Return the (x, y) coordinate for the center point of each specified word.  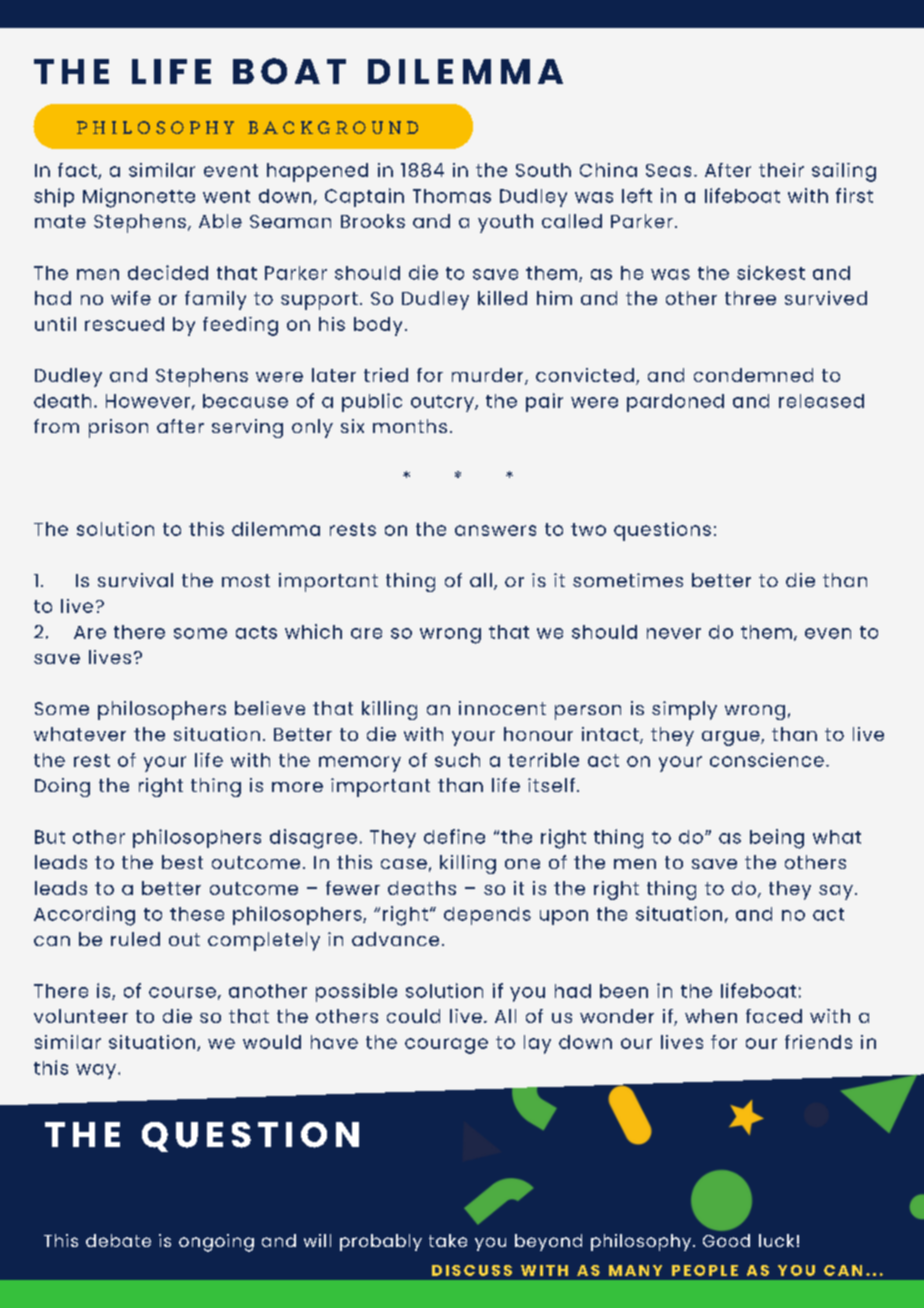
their (781, 170)
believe (270, 708)
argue (732, 738)
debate (118, 1240)
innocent (502, 708)
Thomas (452, 196)
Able (220, 221)
